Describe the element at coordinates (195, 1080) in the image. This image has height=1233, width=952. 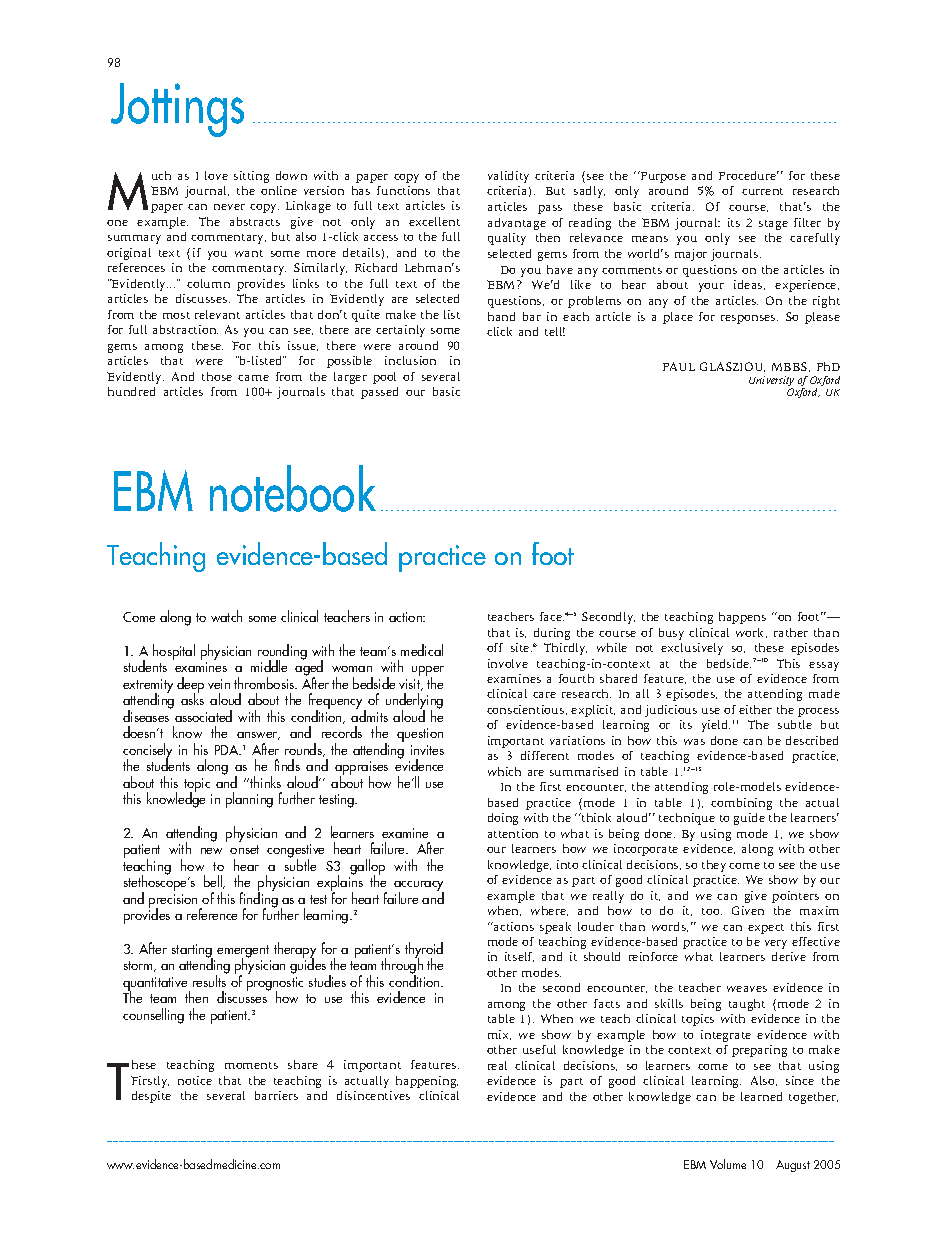
I see `notice` at that location.
